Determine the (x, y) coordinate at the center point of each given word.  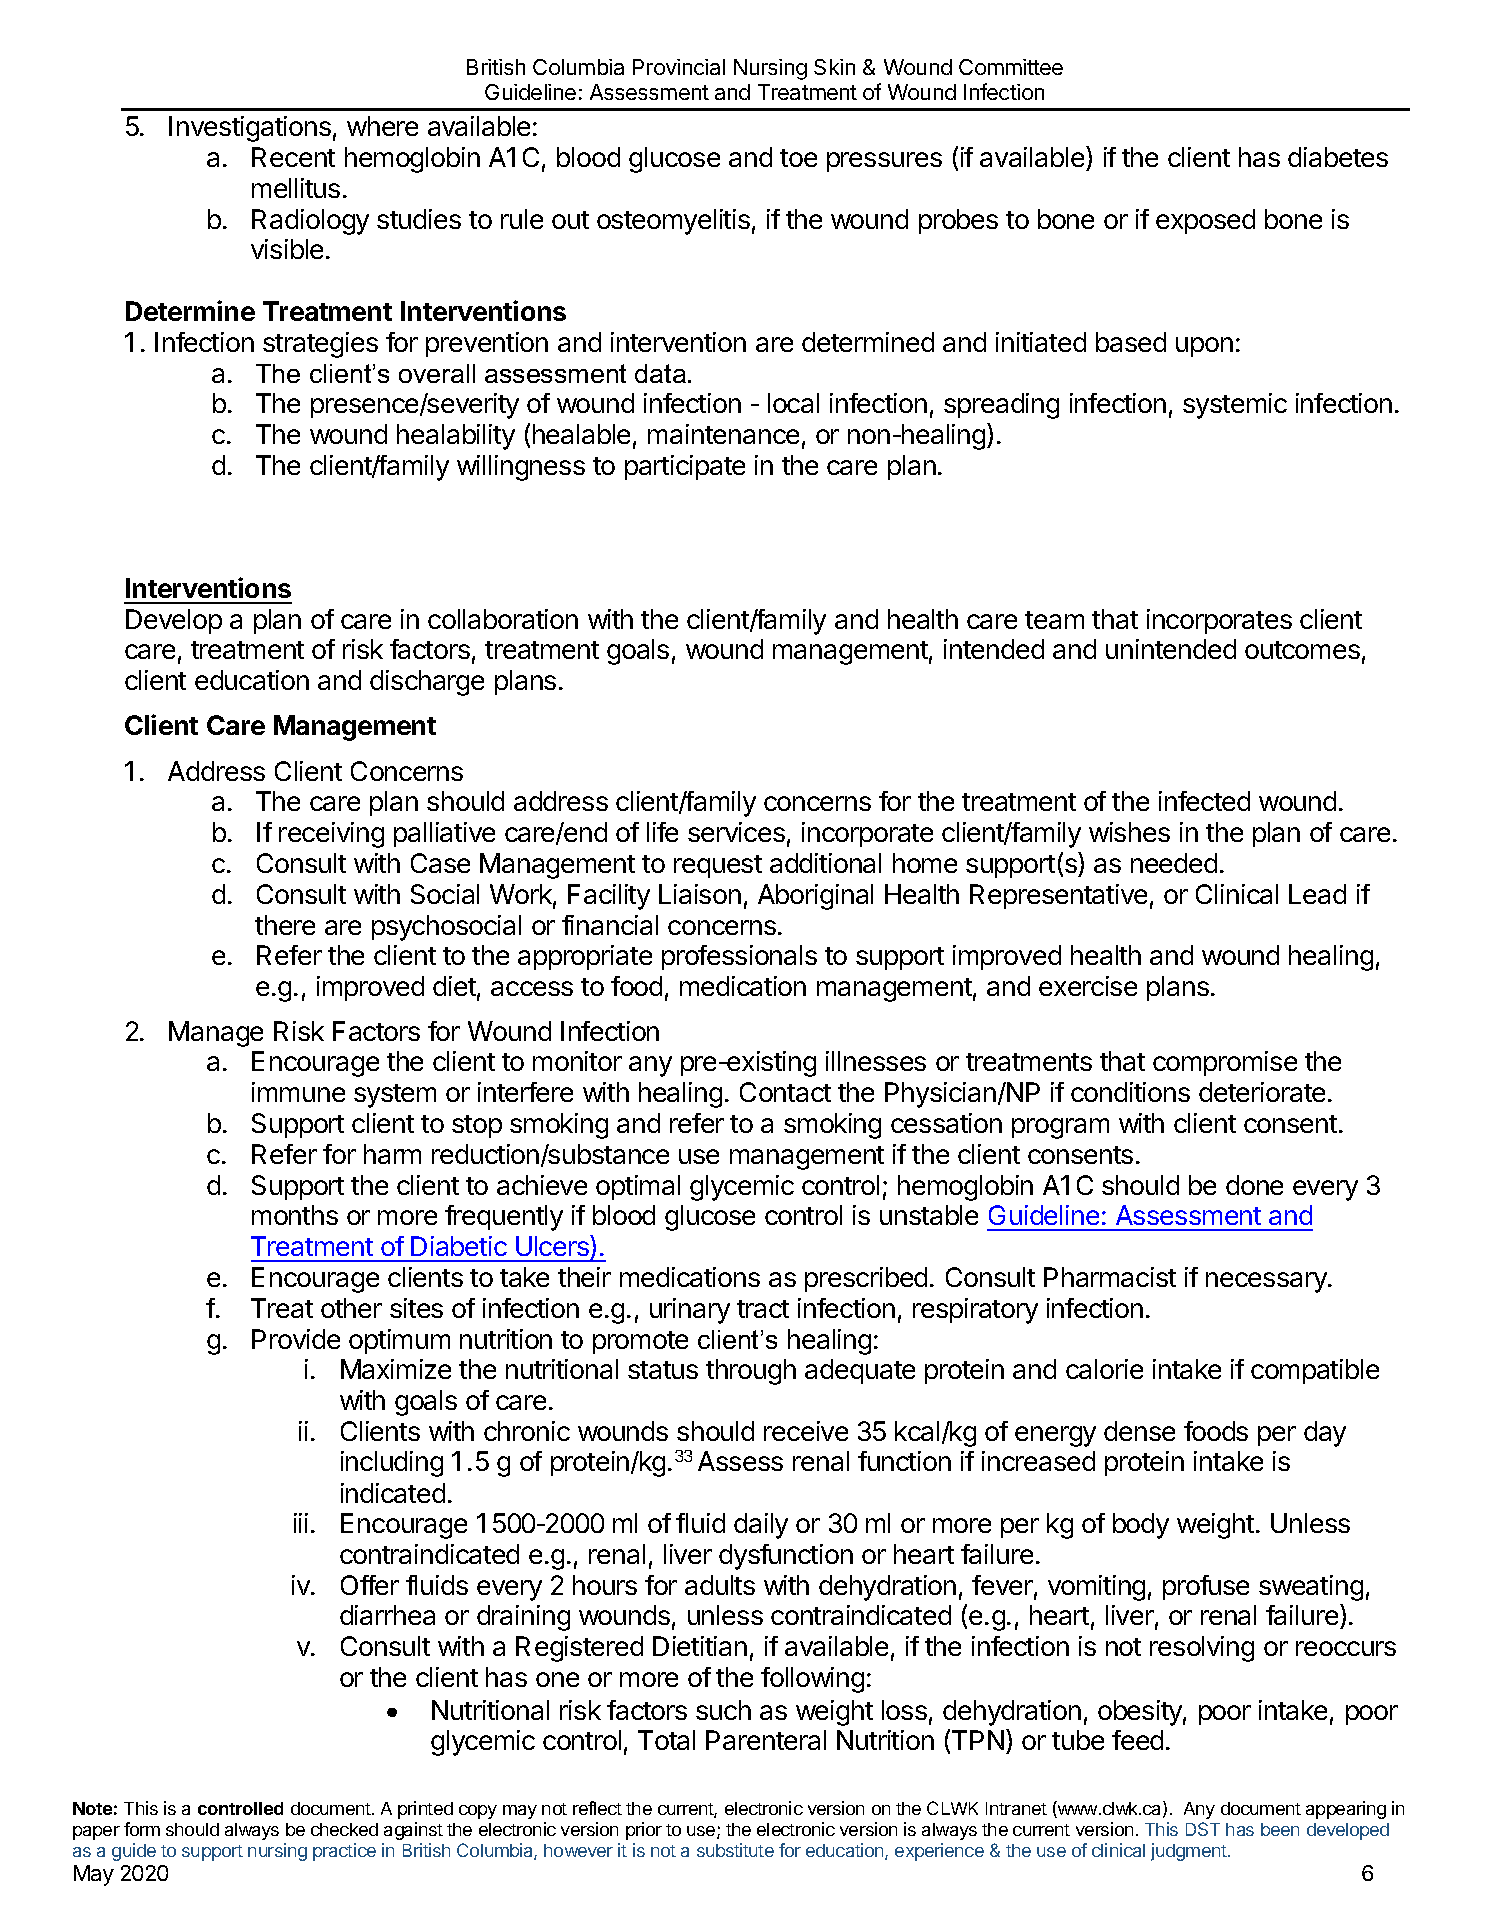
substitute (735, 1850)
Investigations (250, 129)
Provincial (679, 67)
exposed (1205, 221)
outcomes (1302, 650)
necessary (1267, 1282)
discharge (427, 683)
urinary (690, 1311)
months (295, 1215)
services (736, 832)
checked (344, 1829)
